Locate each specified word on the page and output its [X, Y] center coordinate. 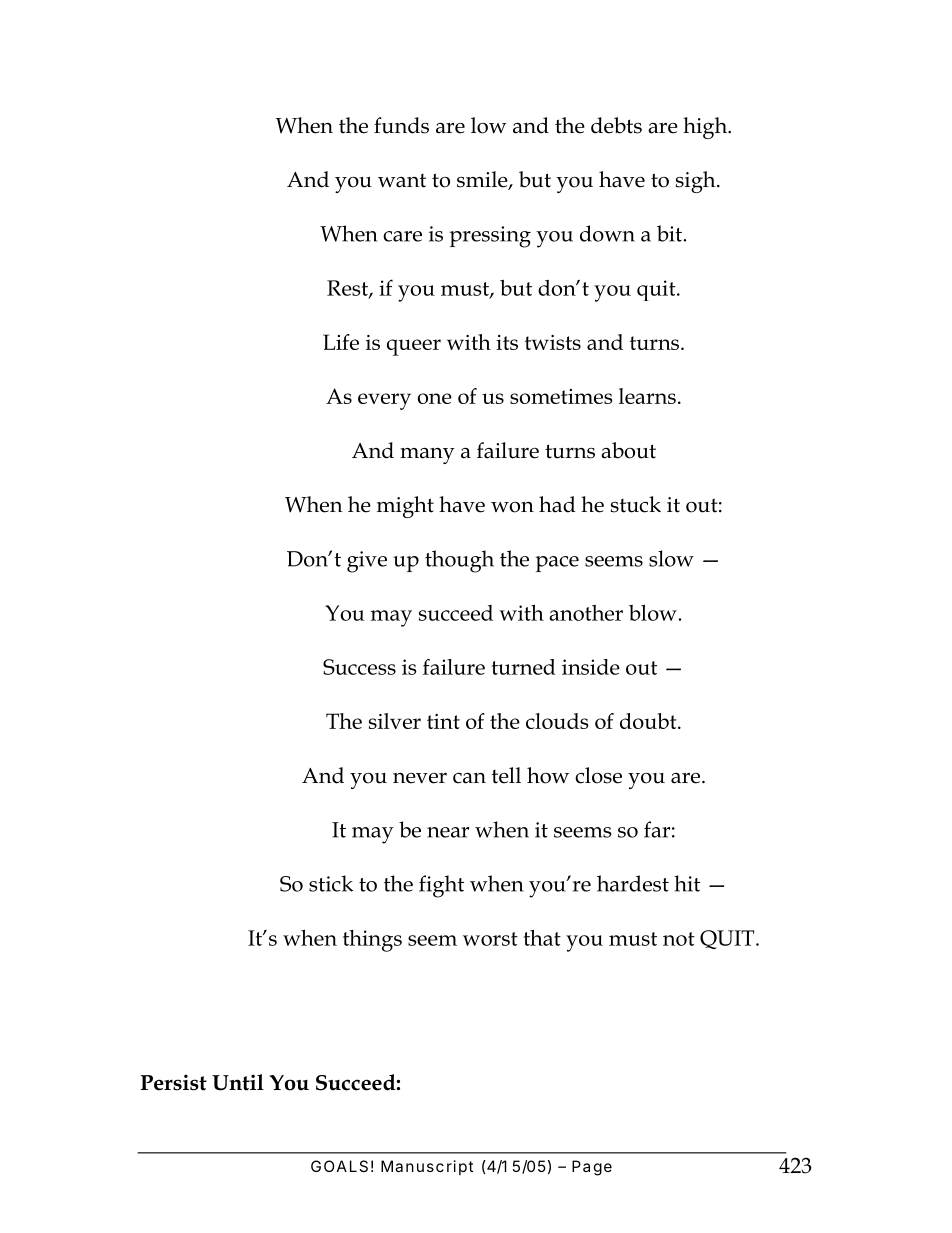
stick [331, 883]
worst [490, 939]
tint [443, 721]
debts [616, 125]
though [459, 561]
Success [359, 667]
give [367, 562]
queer [414, 347]
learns [647, 396]
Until [238, 1082]
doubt [649, 721]
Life [341, 342]
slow [671, 558]
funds [401, 125]
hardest [633, 883]
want [402, 181]
